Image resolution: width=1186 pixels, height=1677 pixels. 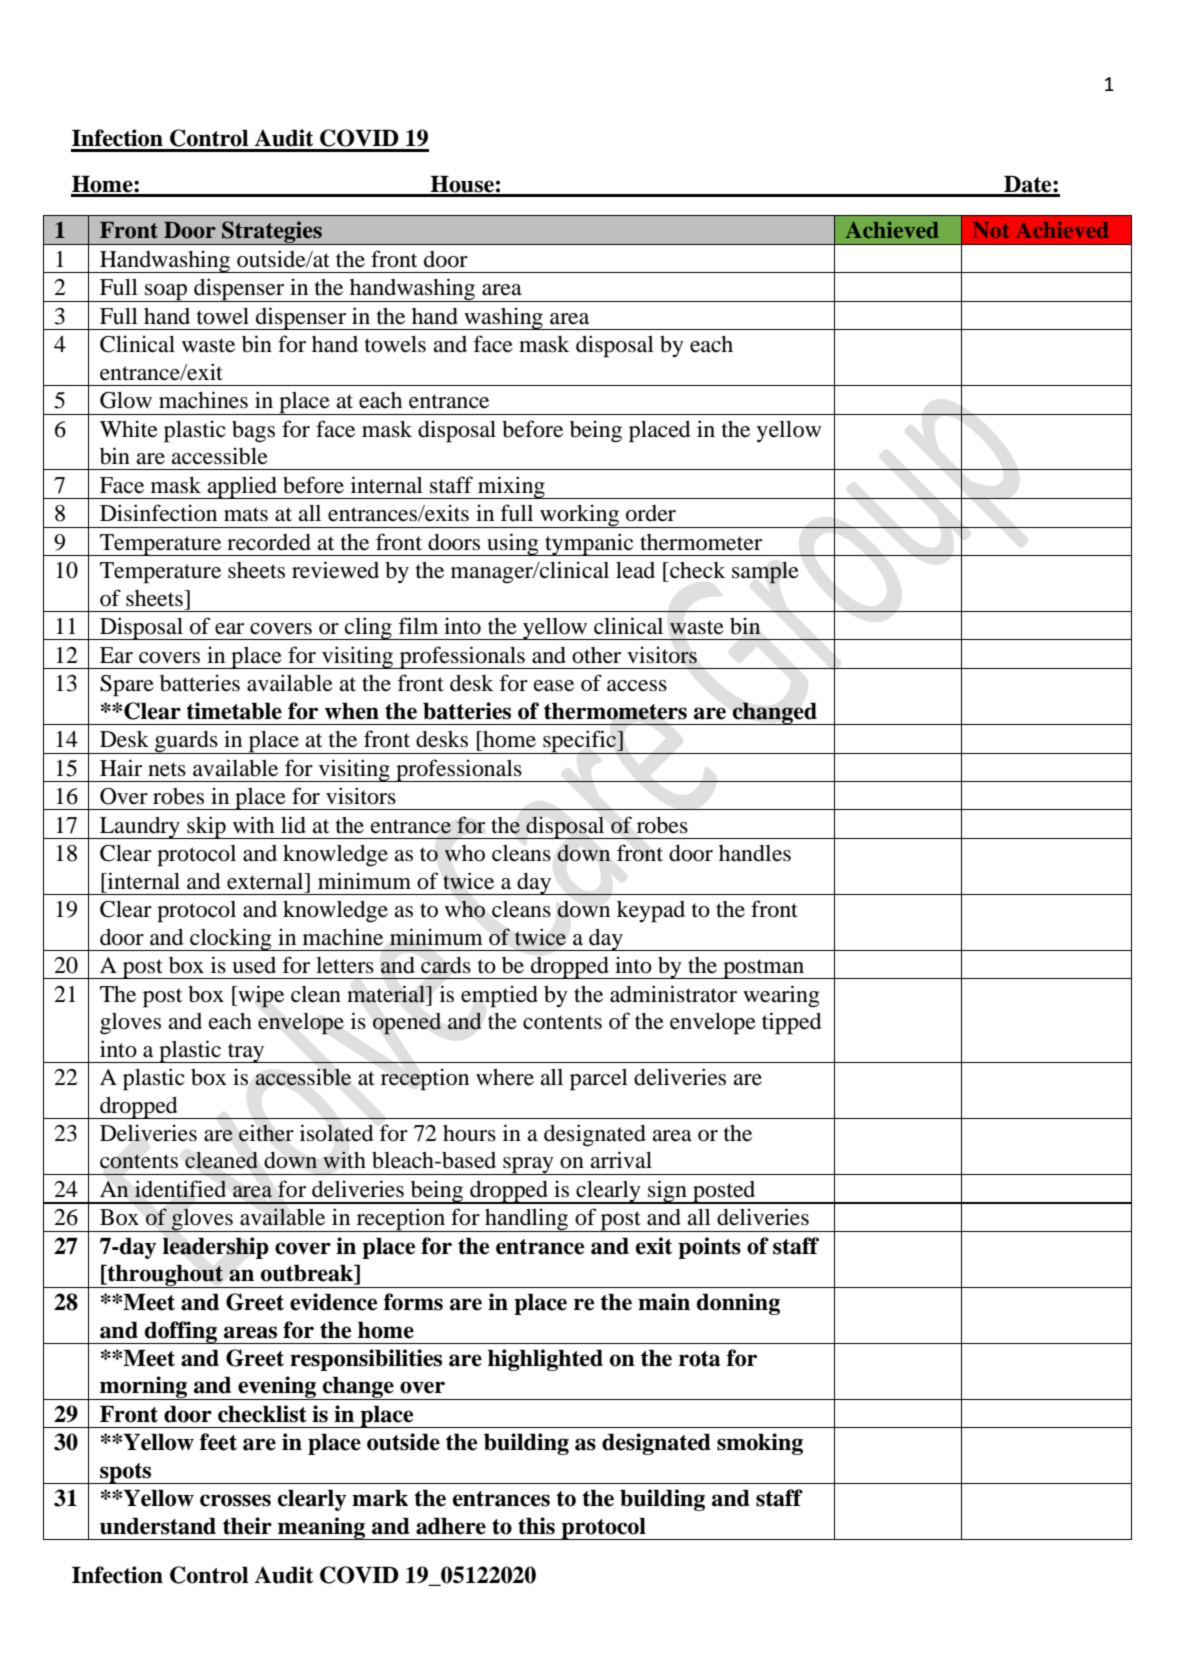 I want to click on wearing, so click(x=781, y=996).
